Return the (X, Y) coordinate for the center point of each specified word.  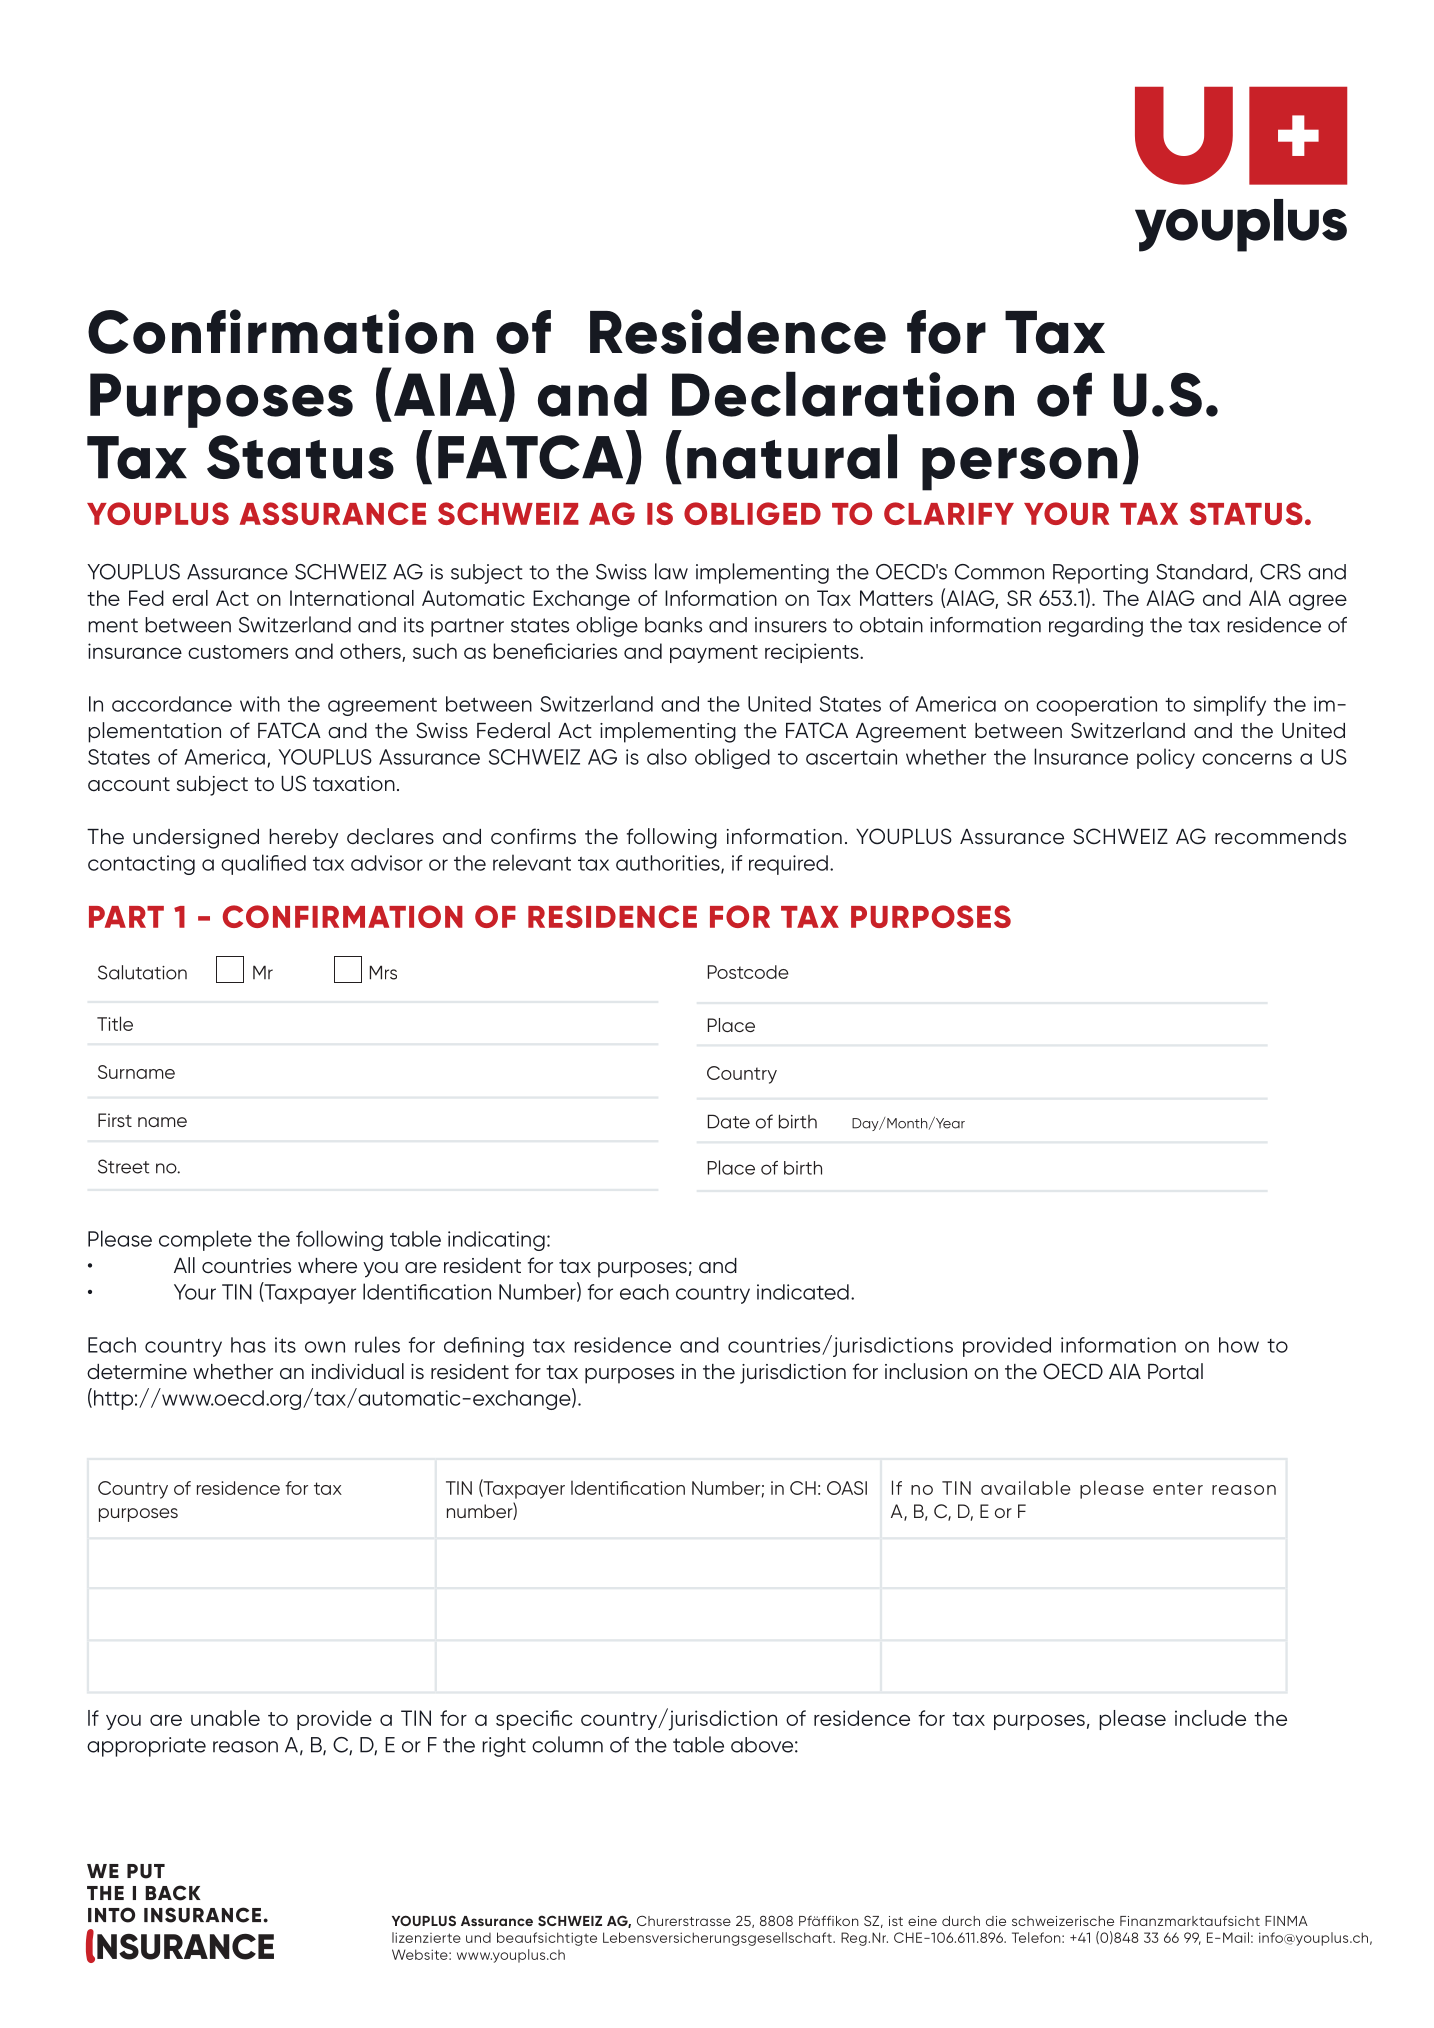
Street (123, 1166)
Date (729, 1121)
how (1239, 1345)
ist (896, 1921)
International (352, 598)
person (1020, 469)
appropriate (146, 1747)
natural (792, 456)
